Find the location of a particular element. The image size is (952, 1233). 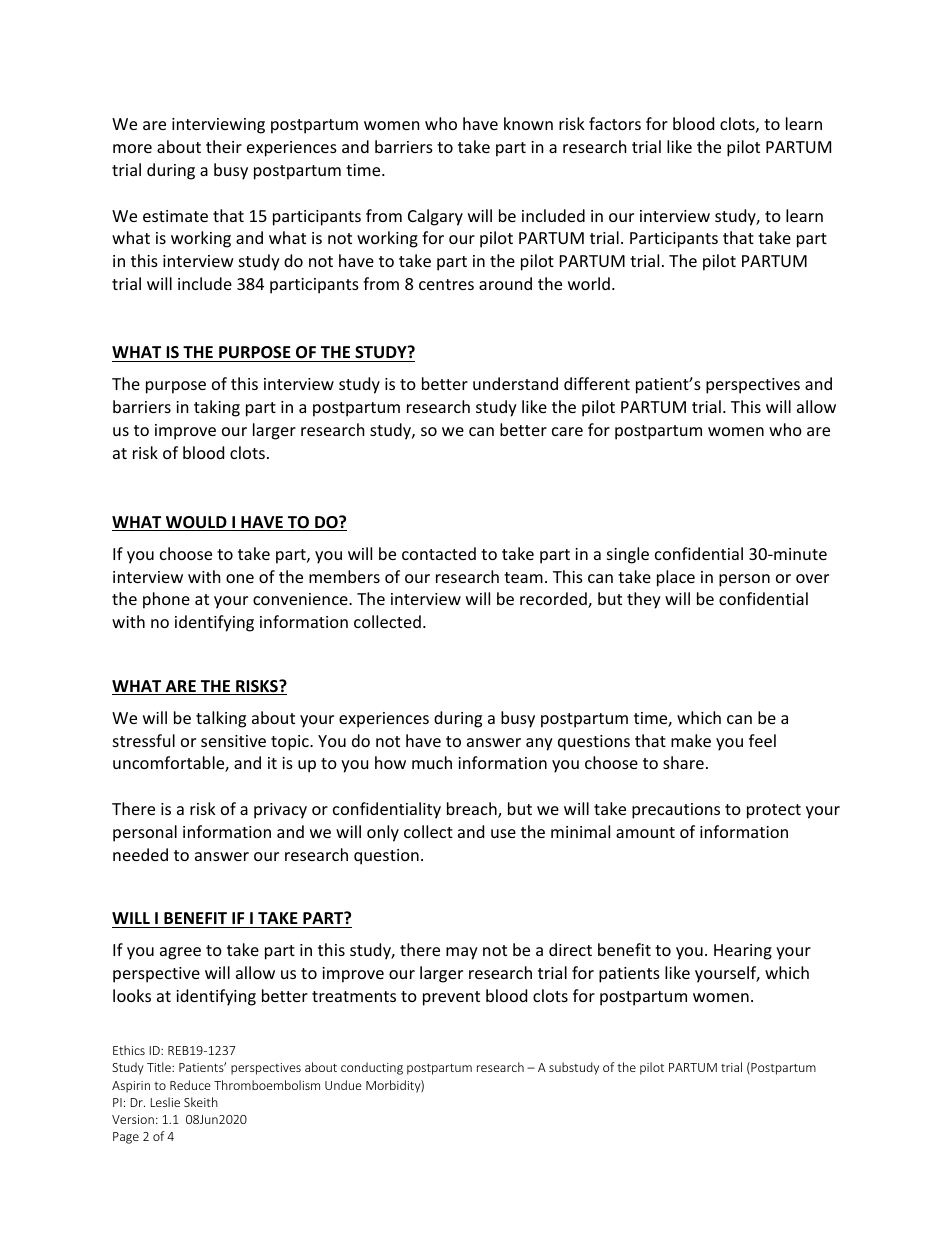

phone is located at coordinates (166, 600).
